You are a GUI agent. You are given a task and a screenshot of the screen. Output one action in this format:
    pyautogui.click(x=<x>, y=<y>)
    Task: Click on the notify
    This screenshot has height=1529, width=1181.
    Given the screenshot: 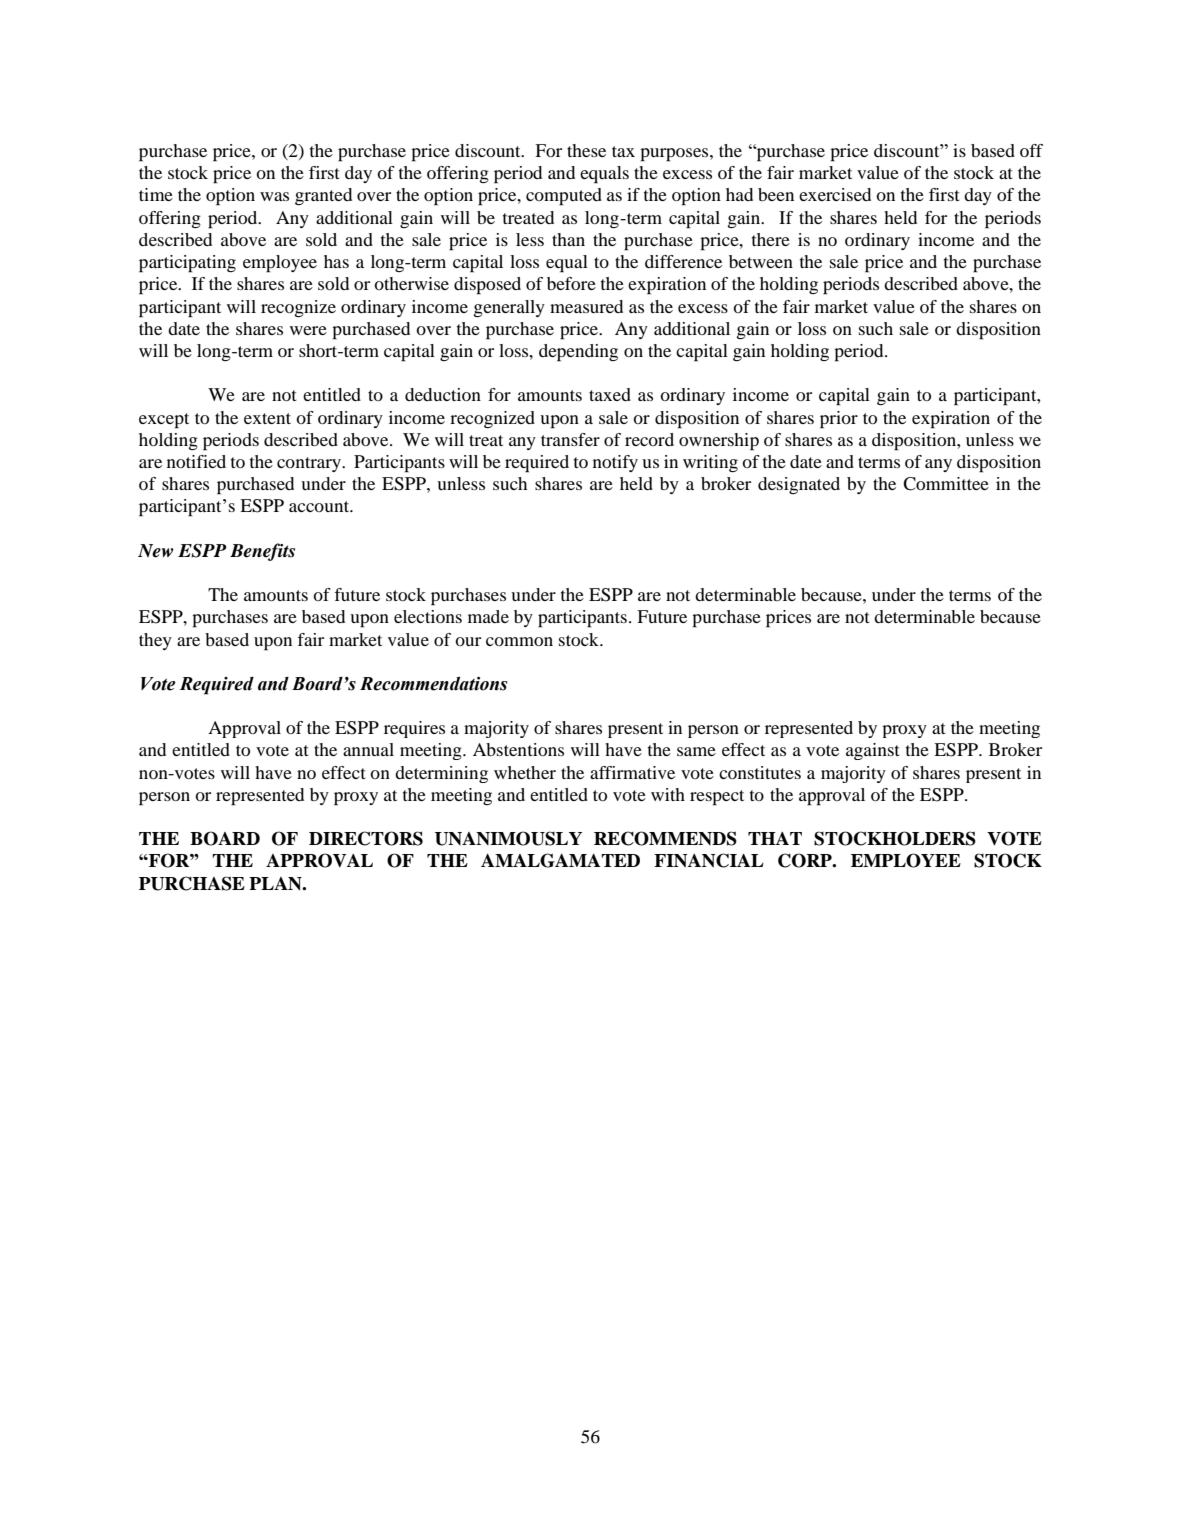 What is the action you would take?
    pyautogui.click(x=615, y=463)
